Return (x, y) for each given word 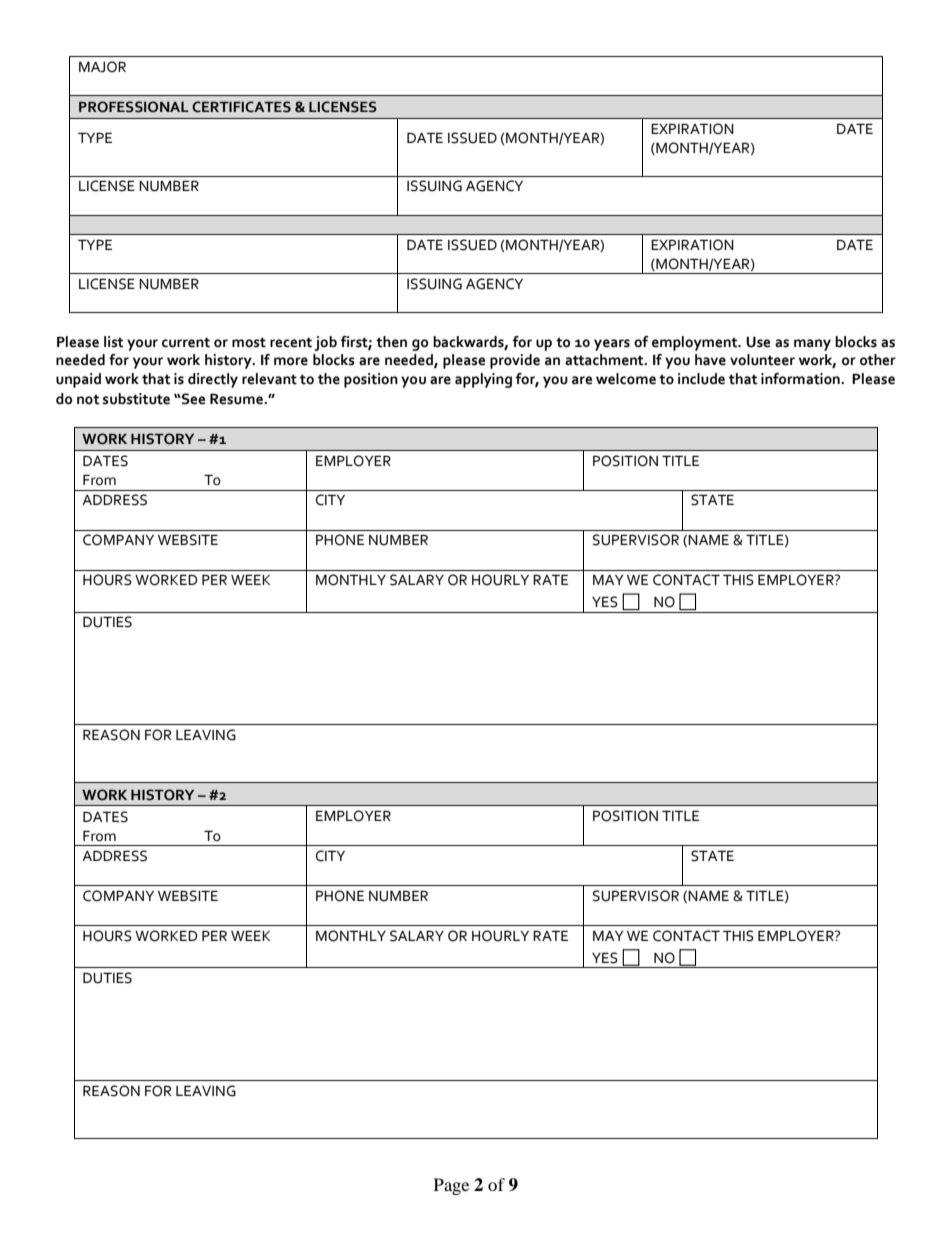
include (701, 379)
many (812, 345)
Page (451, 1186)
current (186, 342)
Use (758, 342)
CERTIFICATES (241, 107)
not (88, 400)
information (801, 379)
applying (483, 380)
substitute (136, 399)
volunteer (762, 360)
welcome (626, 379)
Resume (237, 399)
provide (515, 361)
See (192, 399)
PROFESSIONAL (134, 107)
